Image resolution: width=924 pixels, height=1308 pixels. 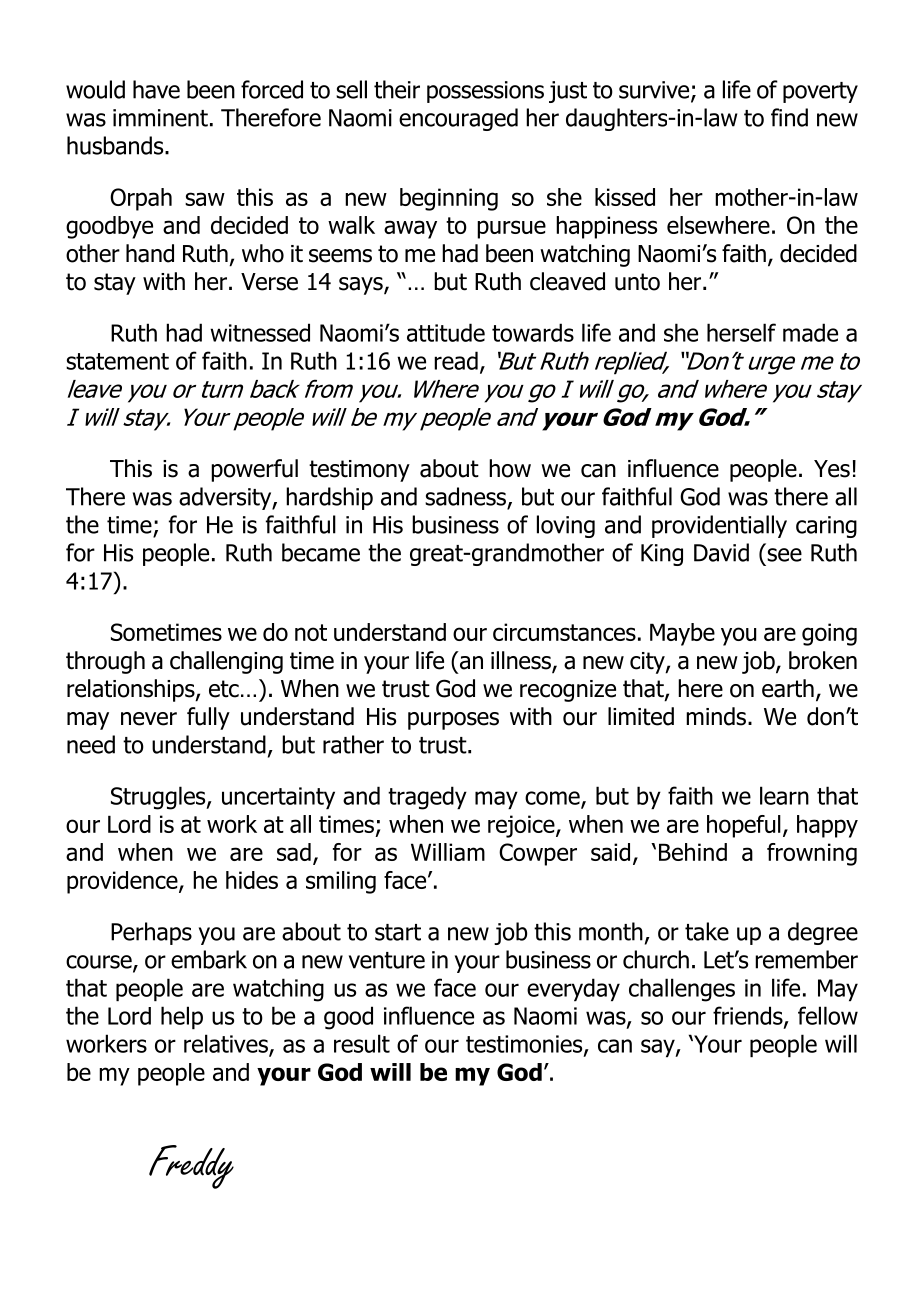 I want to click on read, so click(x=456, y=360).
